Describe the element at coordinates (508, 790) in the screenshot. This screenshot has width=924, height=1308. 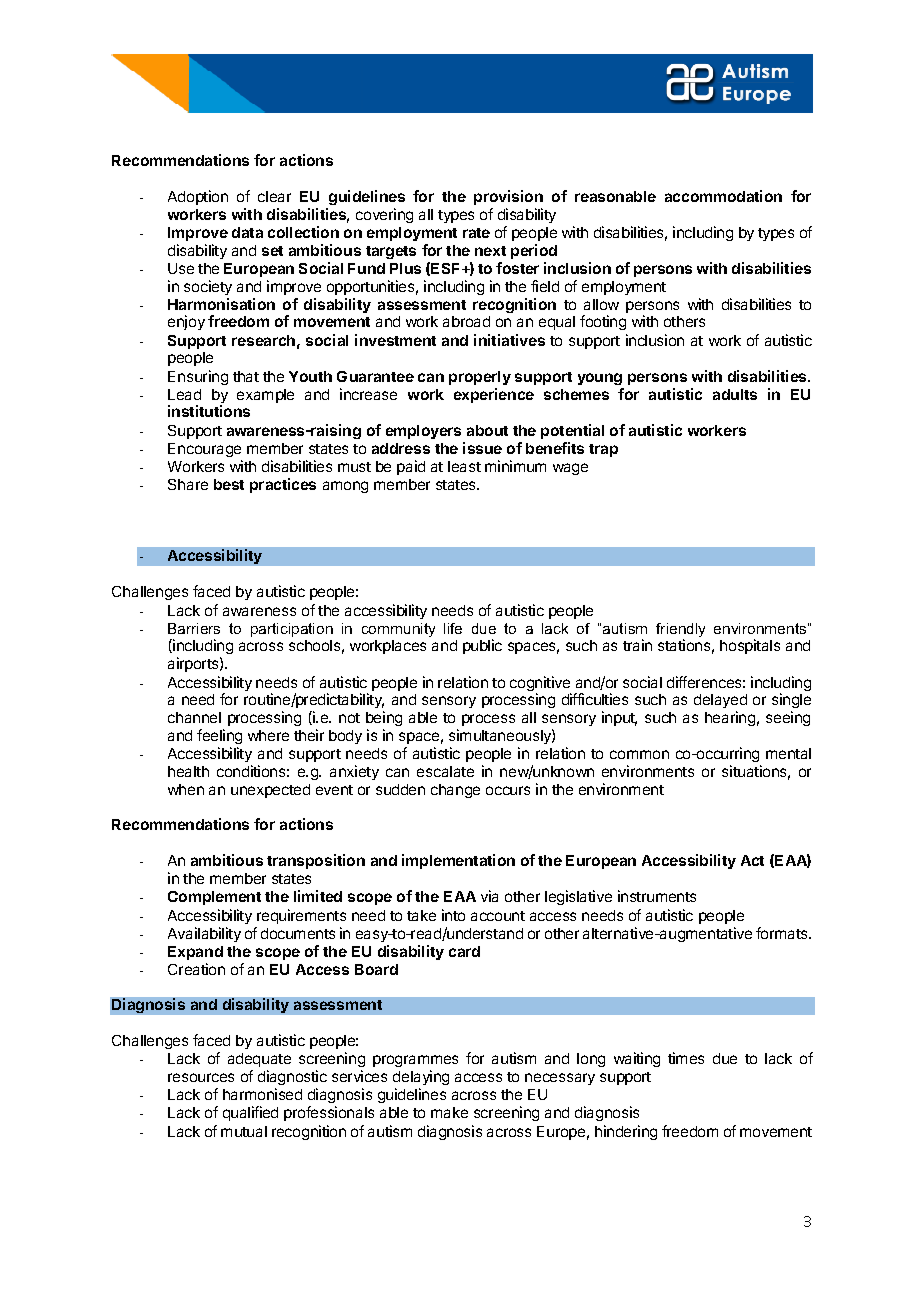
I see `occurs` at that location.
